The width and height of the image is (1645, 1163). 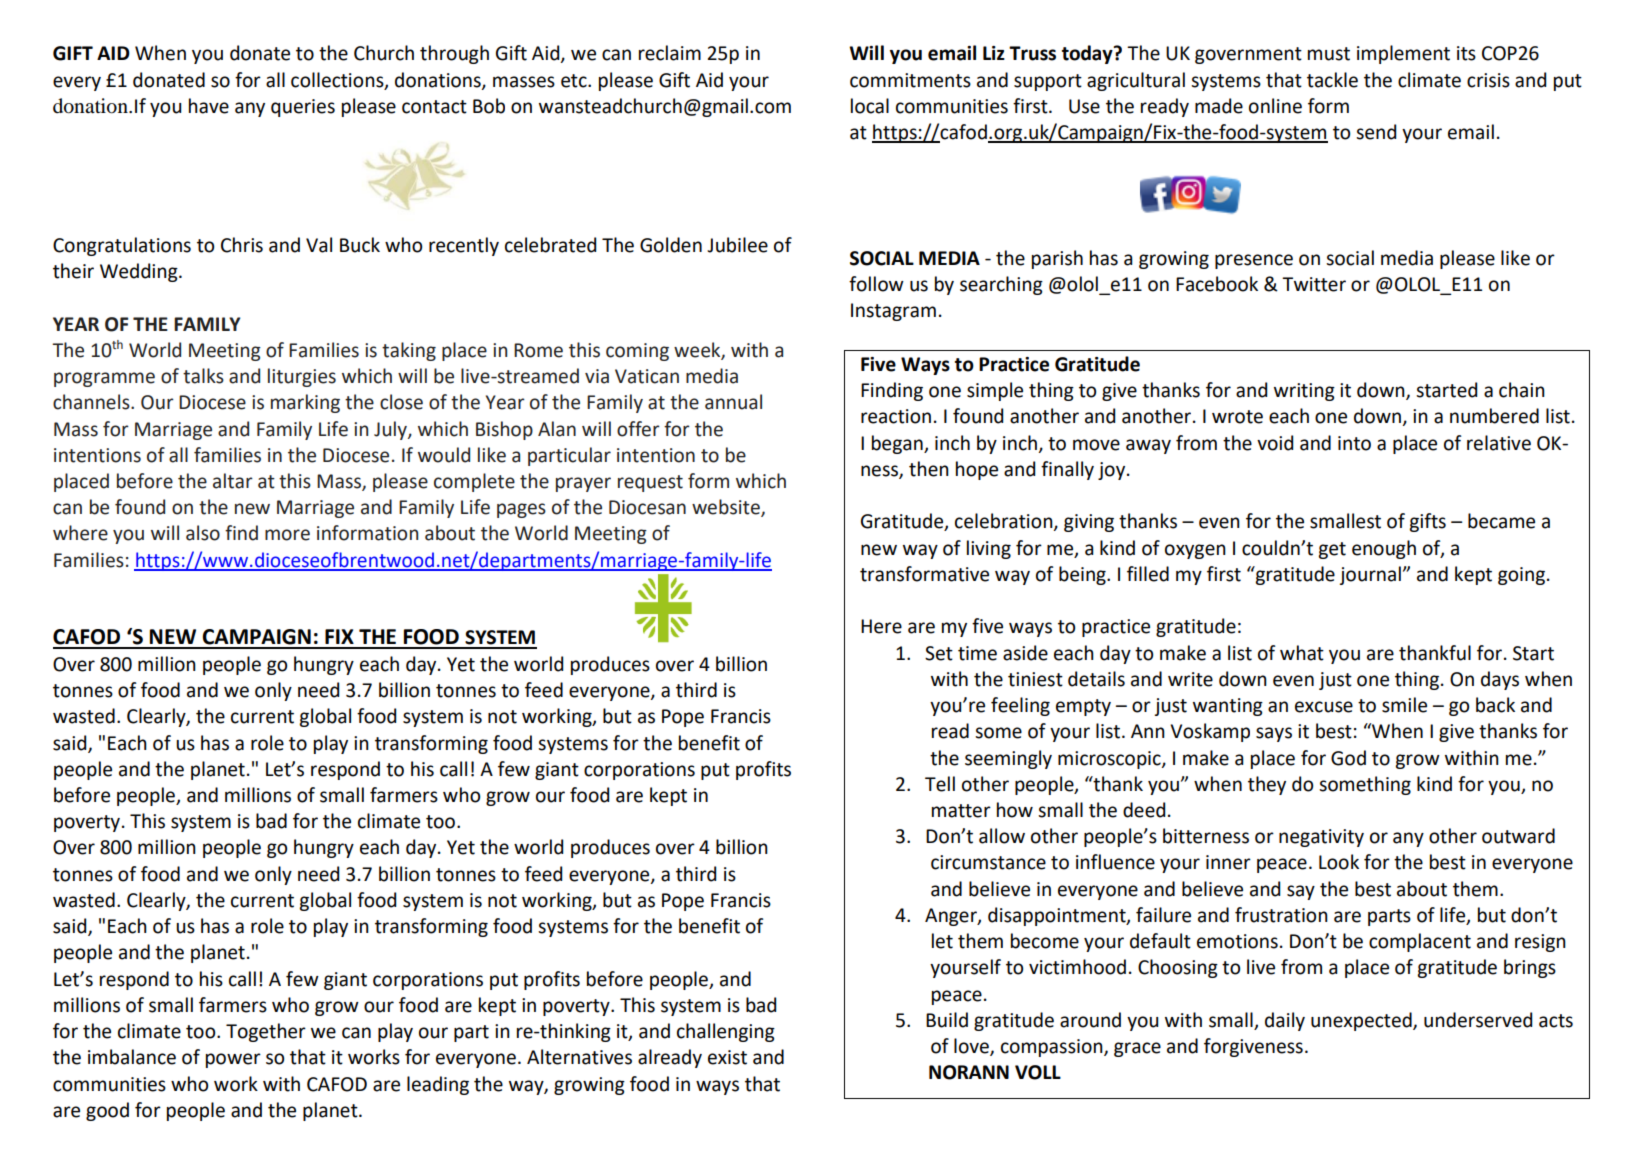 What do you see at coordinates (727, 1057) in the image?
I see `exist` at bounding box center [727, 1057].
